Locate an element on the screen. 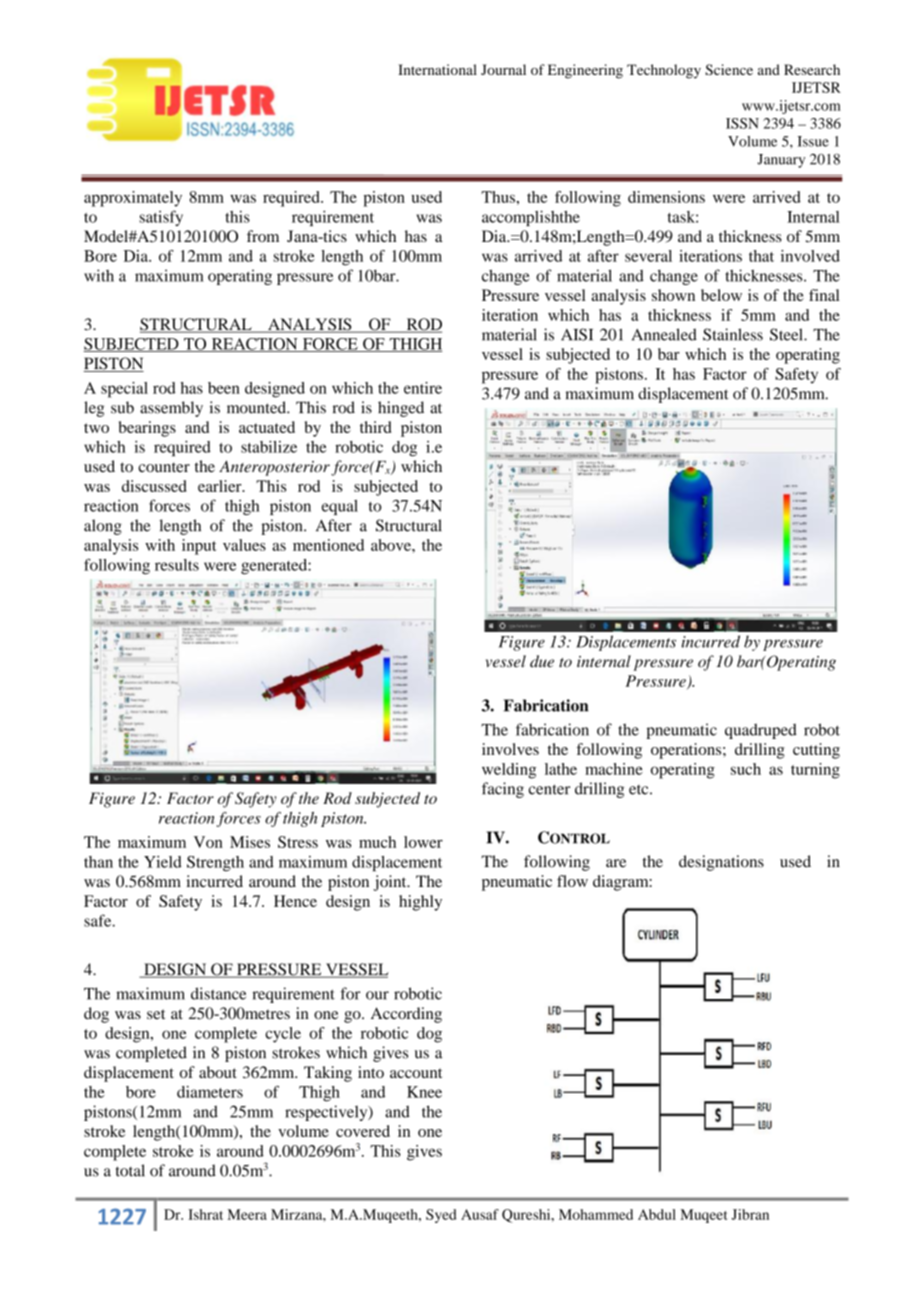 Image resolution: width=924 pixels, height=1308 pixels. results is located at coordinates (177, 565).
